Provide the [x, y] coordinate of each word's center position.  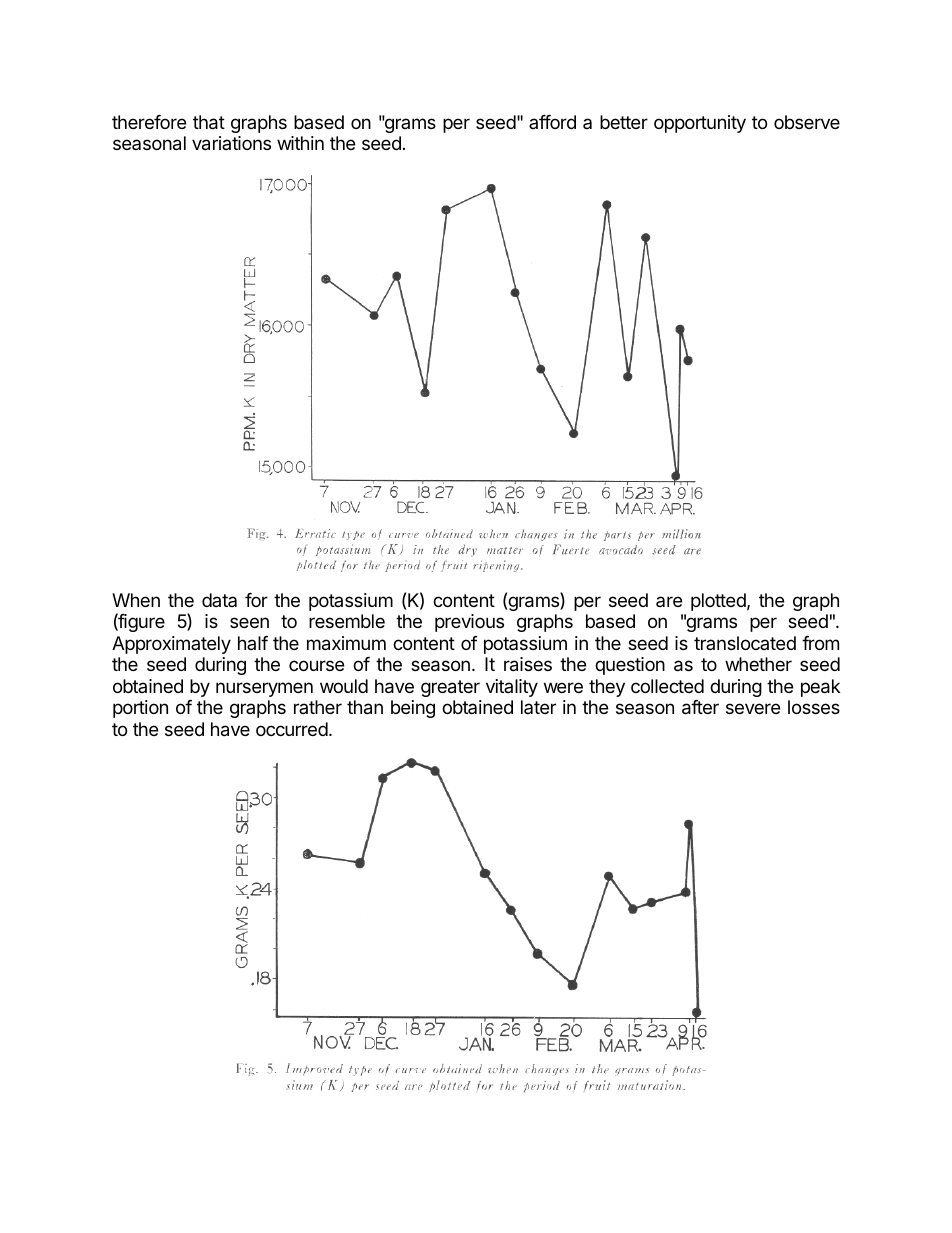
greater [450, 688]
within [300, 143]
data [219, 600]
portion [140, 709]
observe [807, 122]
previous [469, 623]
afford [552, 122]
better [624, 122]
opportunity [700, 124]
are [669, 601]
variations [231, 143]
